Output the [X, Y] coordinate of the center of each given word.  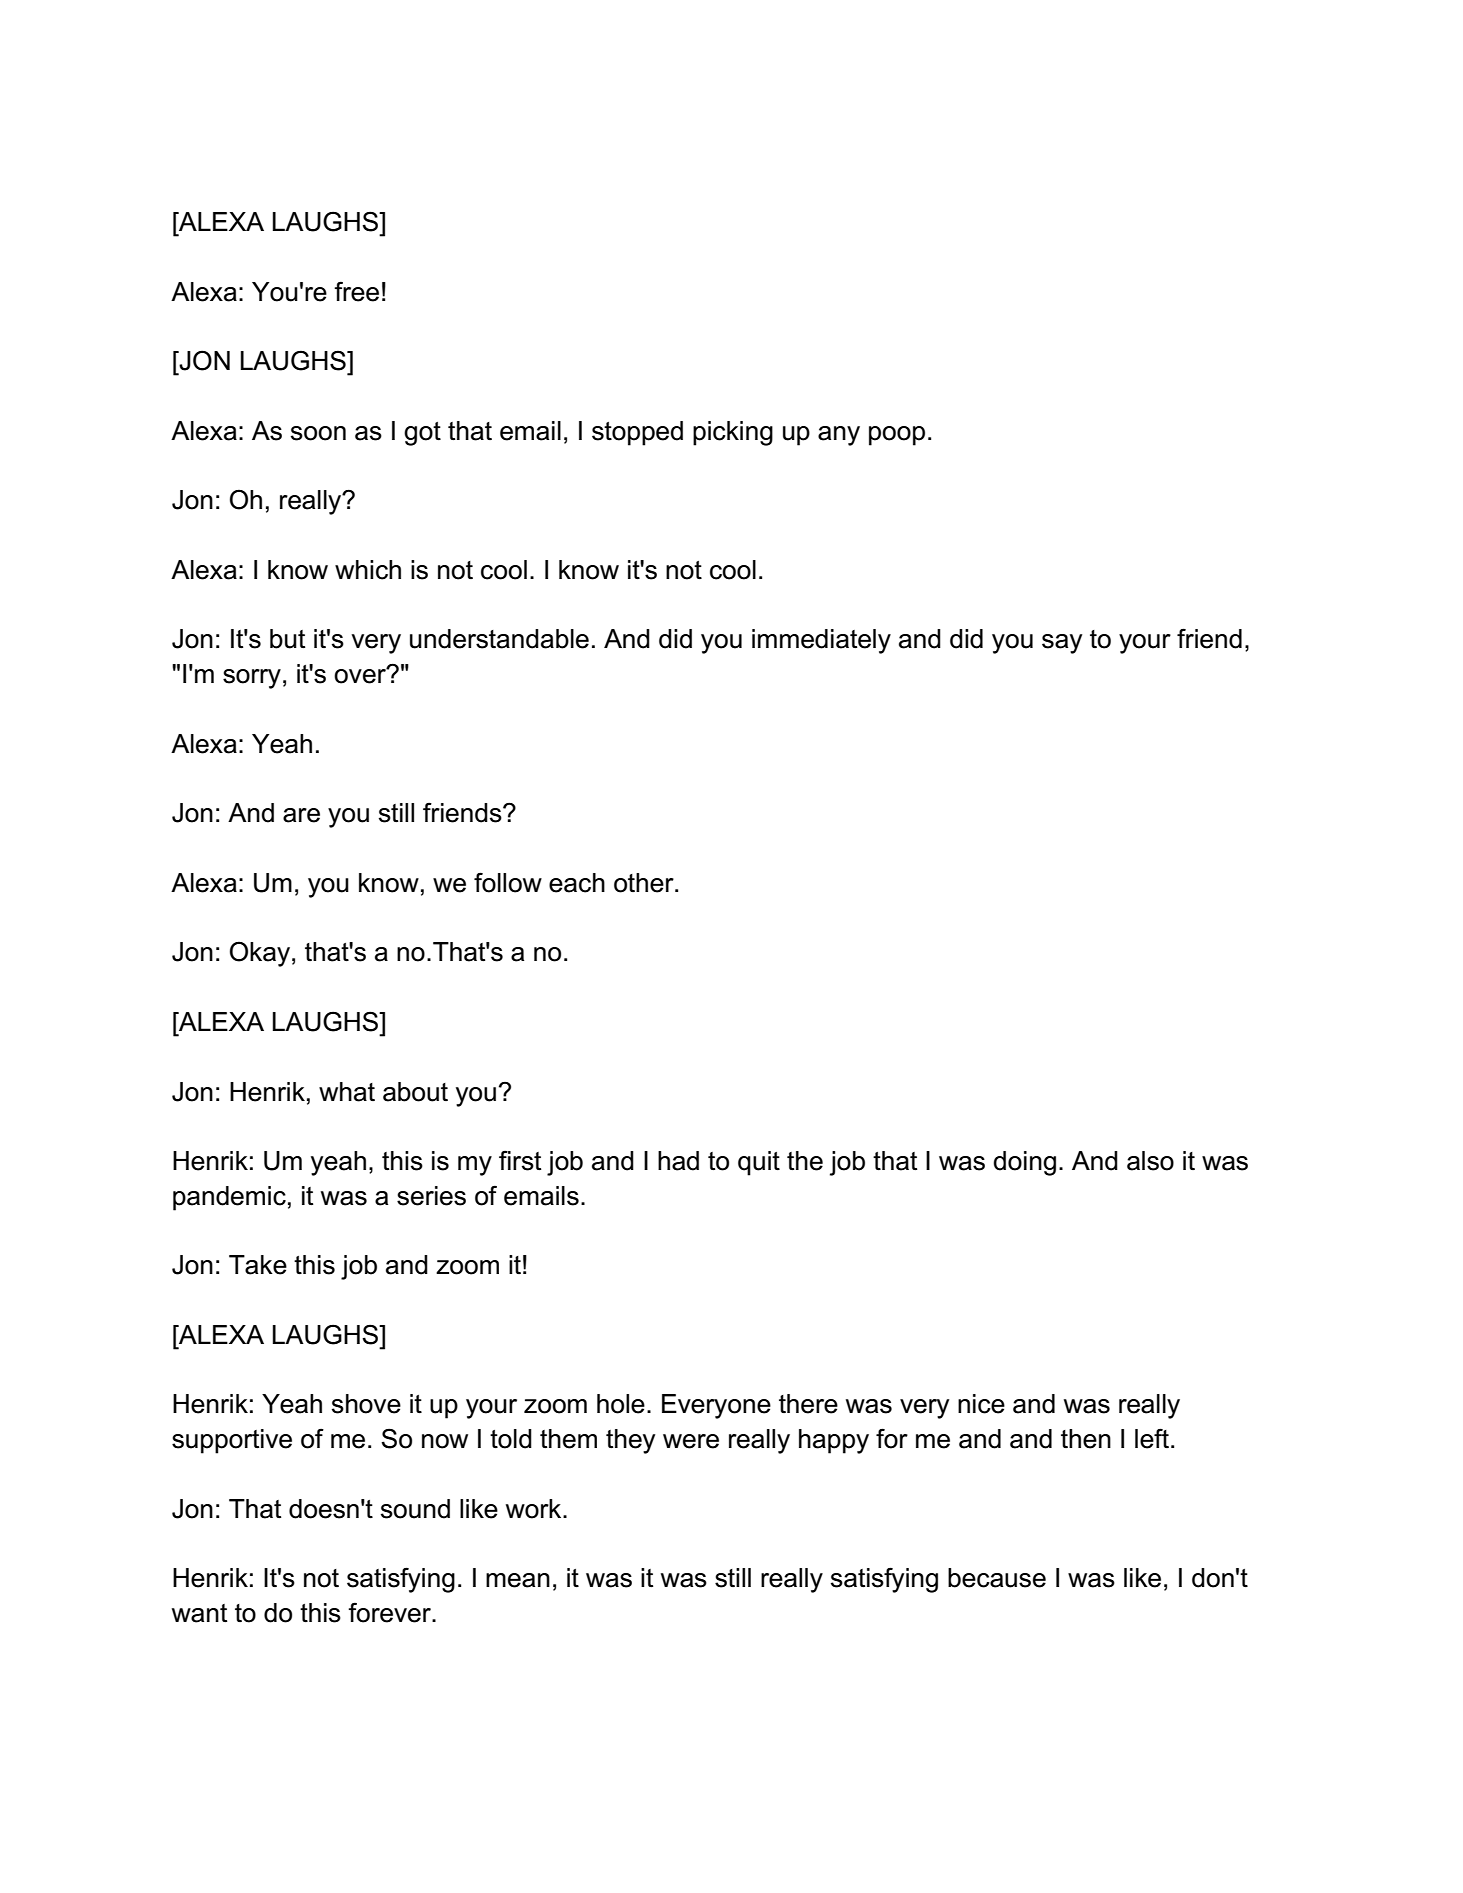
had [678, 1161]
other [645, 883]
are [301, 815]
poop [897, 436]
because [997, 1578]
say [1062, 644]
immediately [821, 641]
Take [258, 1265]
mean [518, 1580]
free [356, 291]
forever [390, 1612]
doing [1024, 1163]
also [1150, 1161]
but [287, 639]
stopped [637, 433]
